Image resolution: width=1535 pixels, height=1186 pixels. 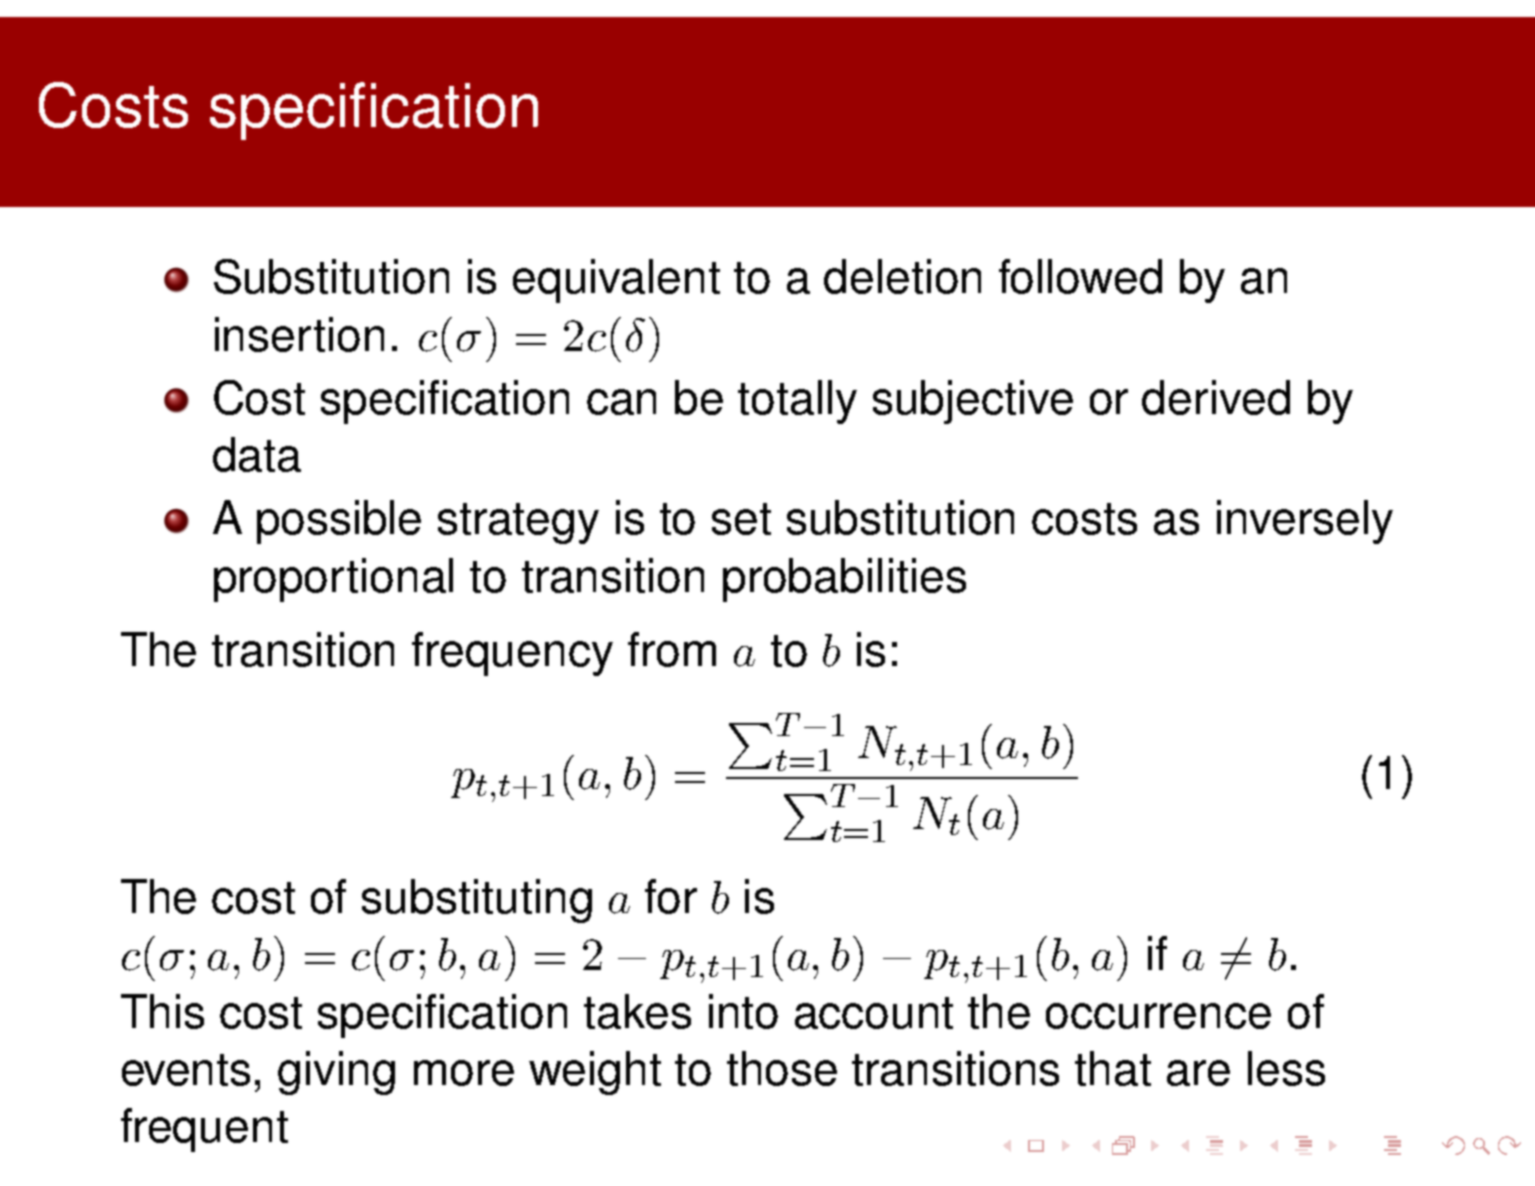 I want to click on frequency, so click(x=512, y=654).
